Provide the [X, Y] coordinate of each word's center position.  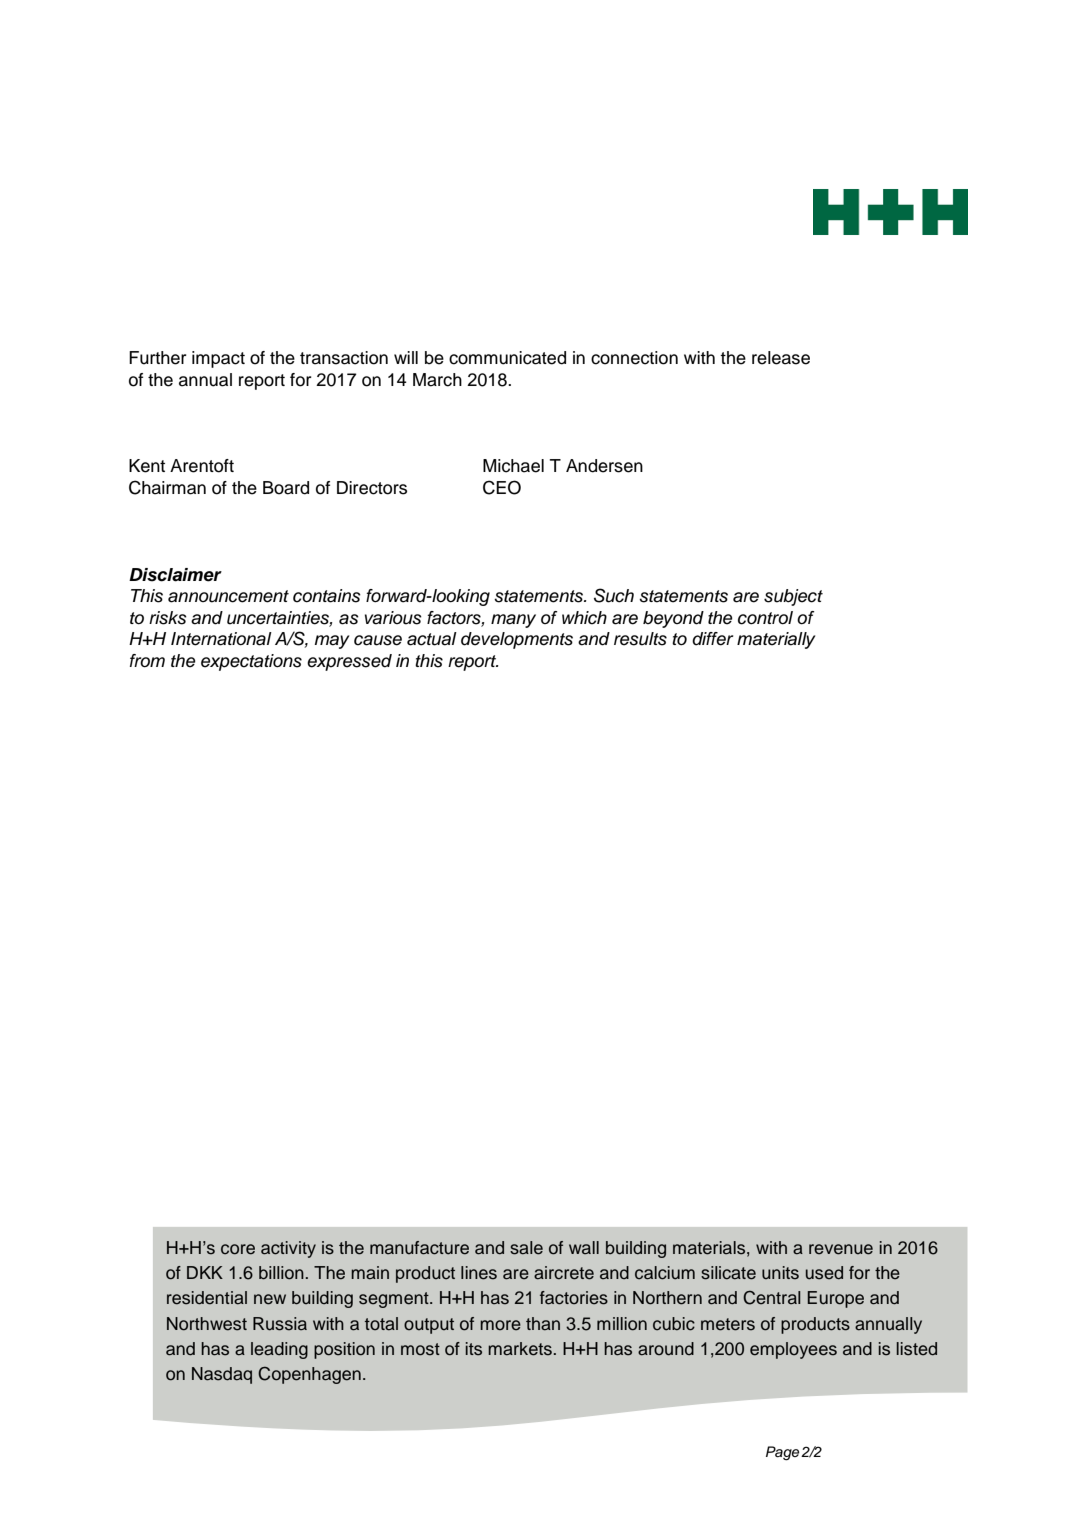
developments [517, 640]
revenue [841, 1249]
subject [793, 597]
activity [288, 1249]
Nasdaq [222, 1375]
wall [584, 1247]
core [238, 1249]
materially [776, 640]
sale [526, 1248]
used [824, 1273]
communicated [507, 358]
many [513, 621]
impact [218, 359]
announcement [228, 596]
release [781, 358]
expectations [251, 662]
